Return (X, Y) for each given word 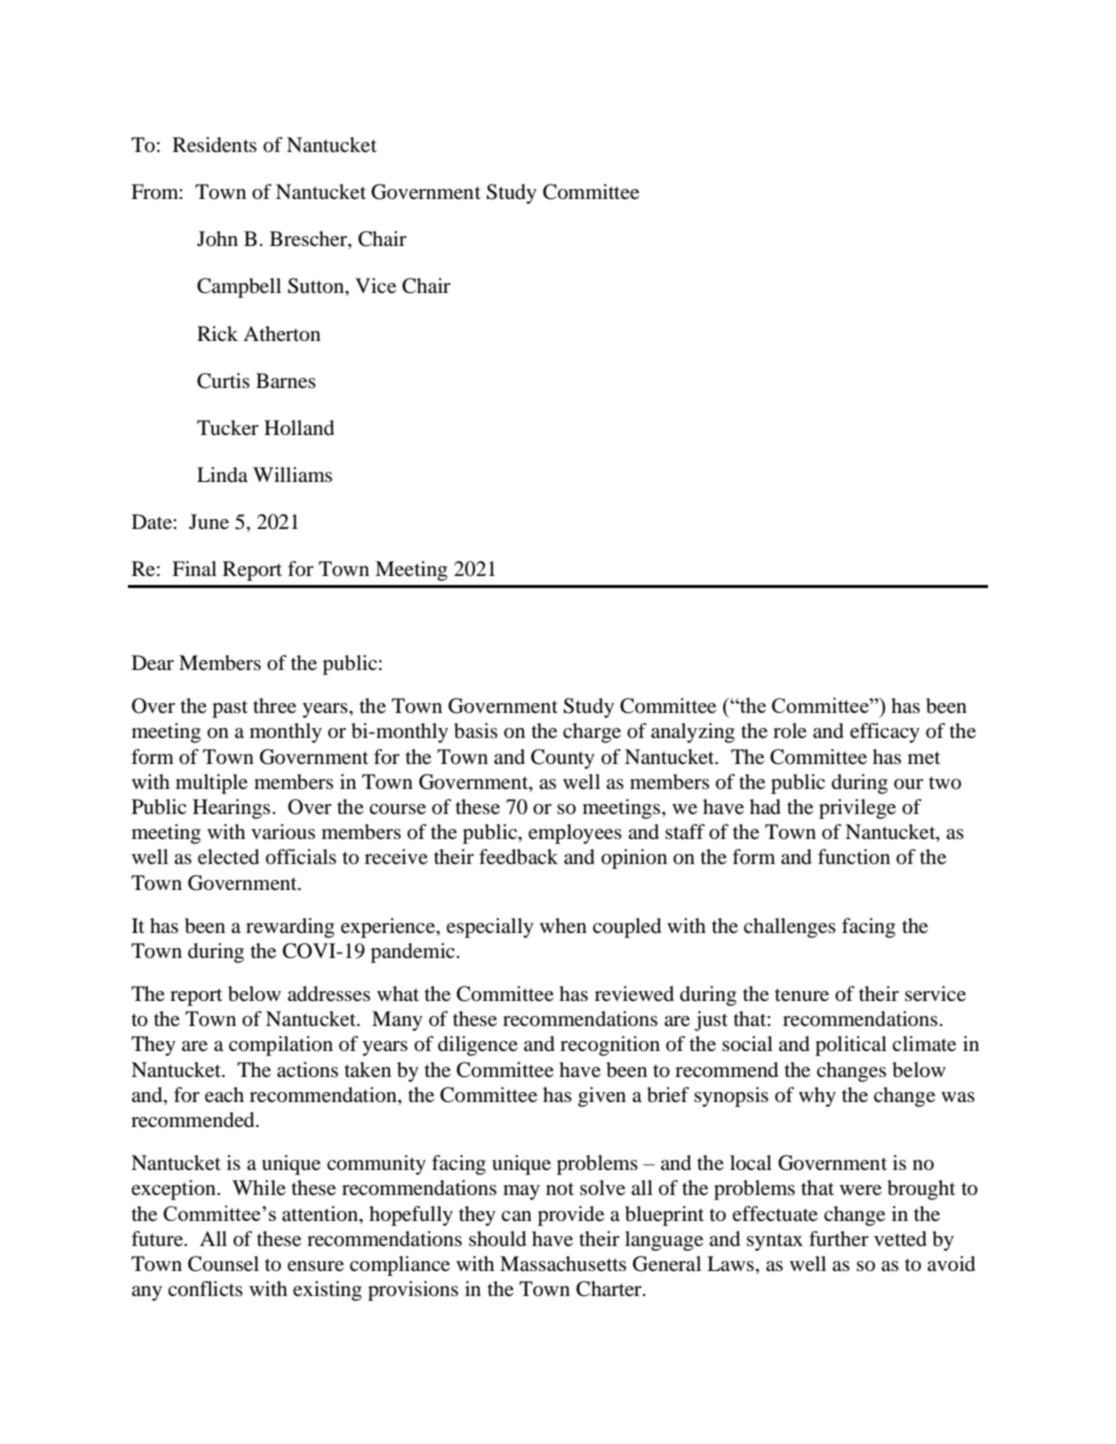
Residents (215, 145)
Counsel (223, 1264)
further (839, 1238)
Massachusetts (563, 1264)
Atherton (282, 334)
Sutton (317, 286)
